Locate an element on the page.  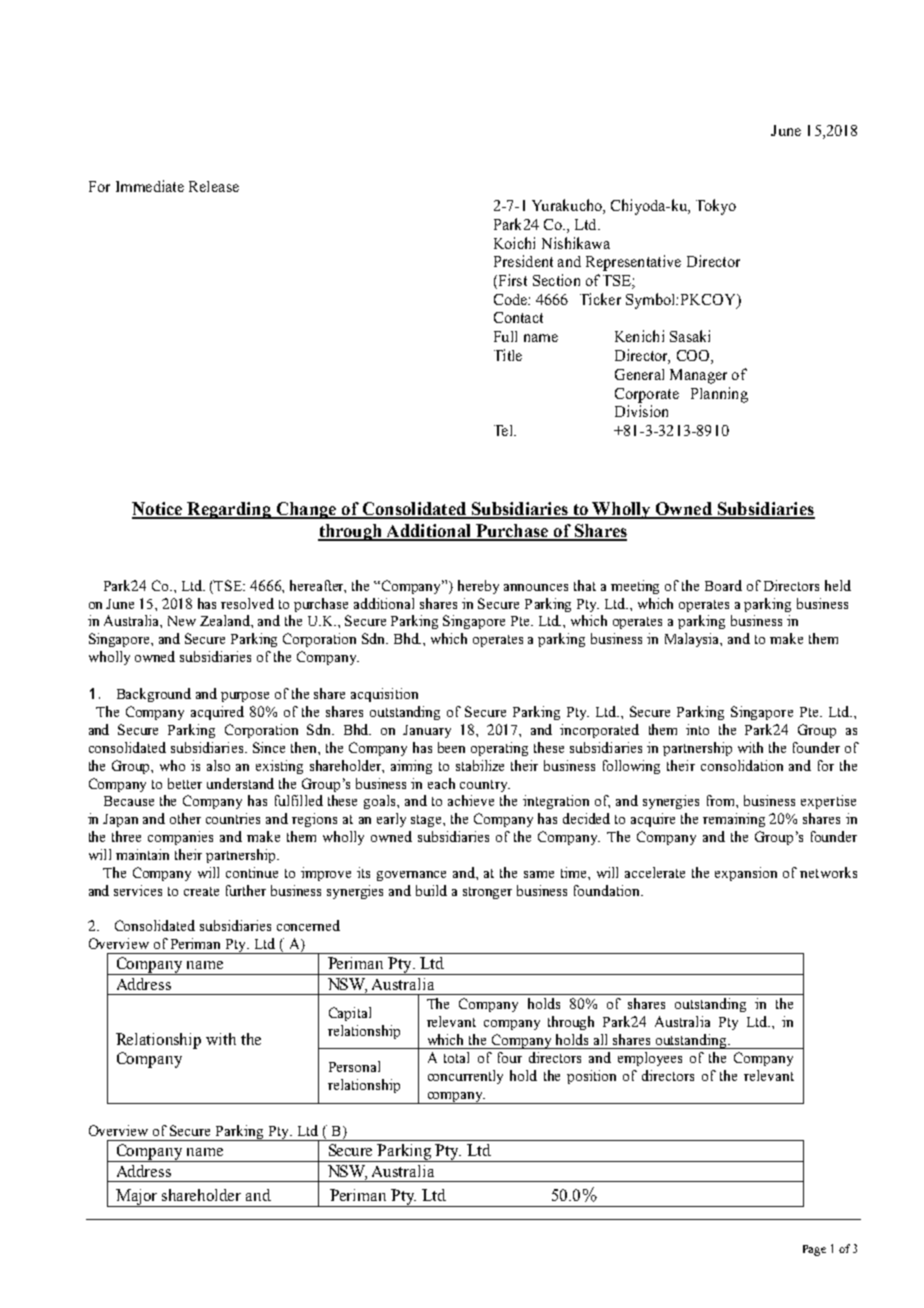
Koichi is located at coordinates (514, 243).
